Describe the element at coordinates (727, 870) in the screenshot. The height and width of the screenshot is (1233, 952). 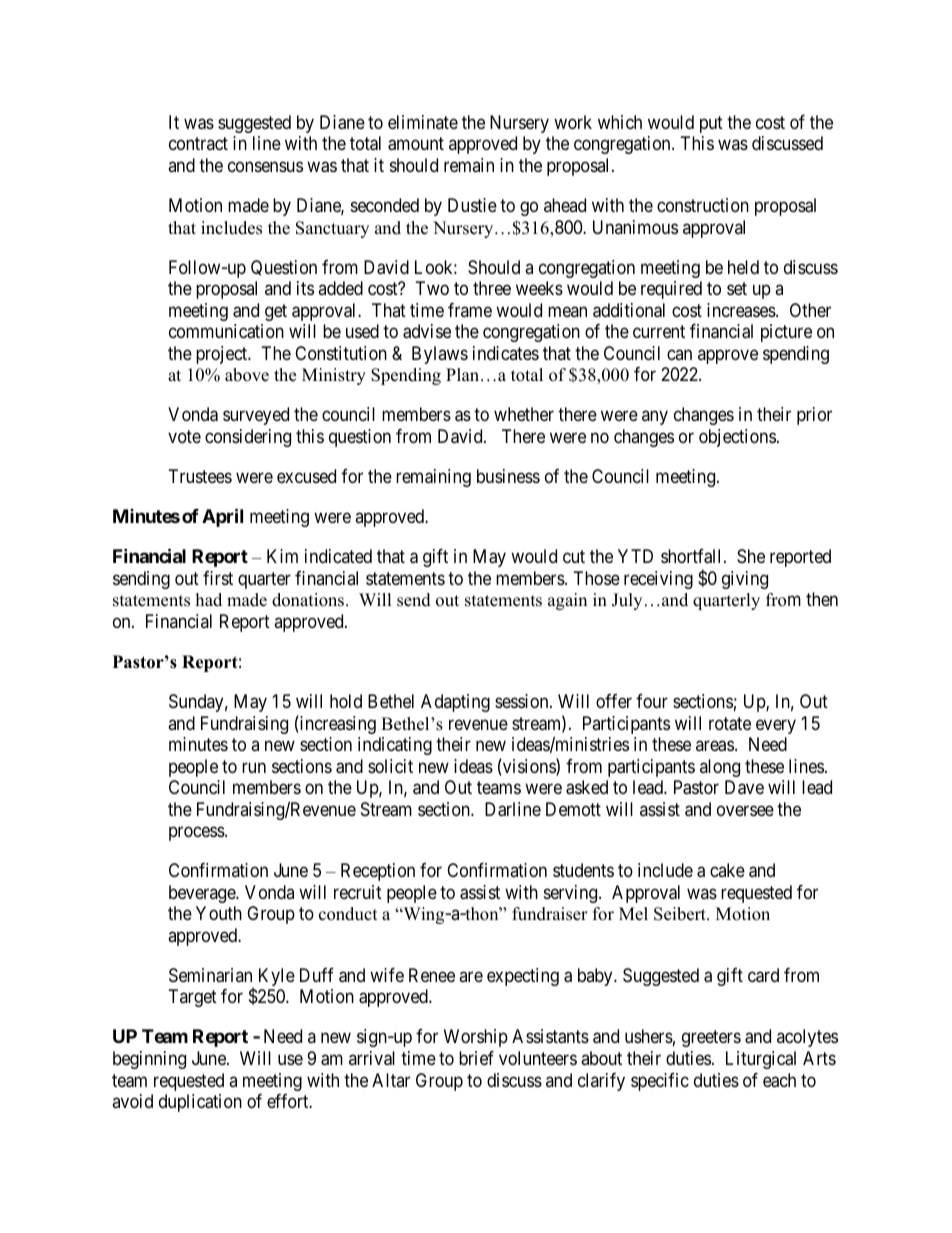
I see `cake` at that location.
